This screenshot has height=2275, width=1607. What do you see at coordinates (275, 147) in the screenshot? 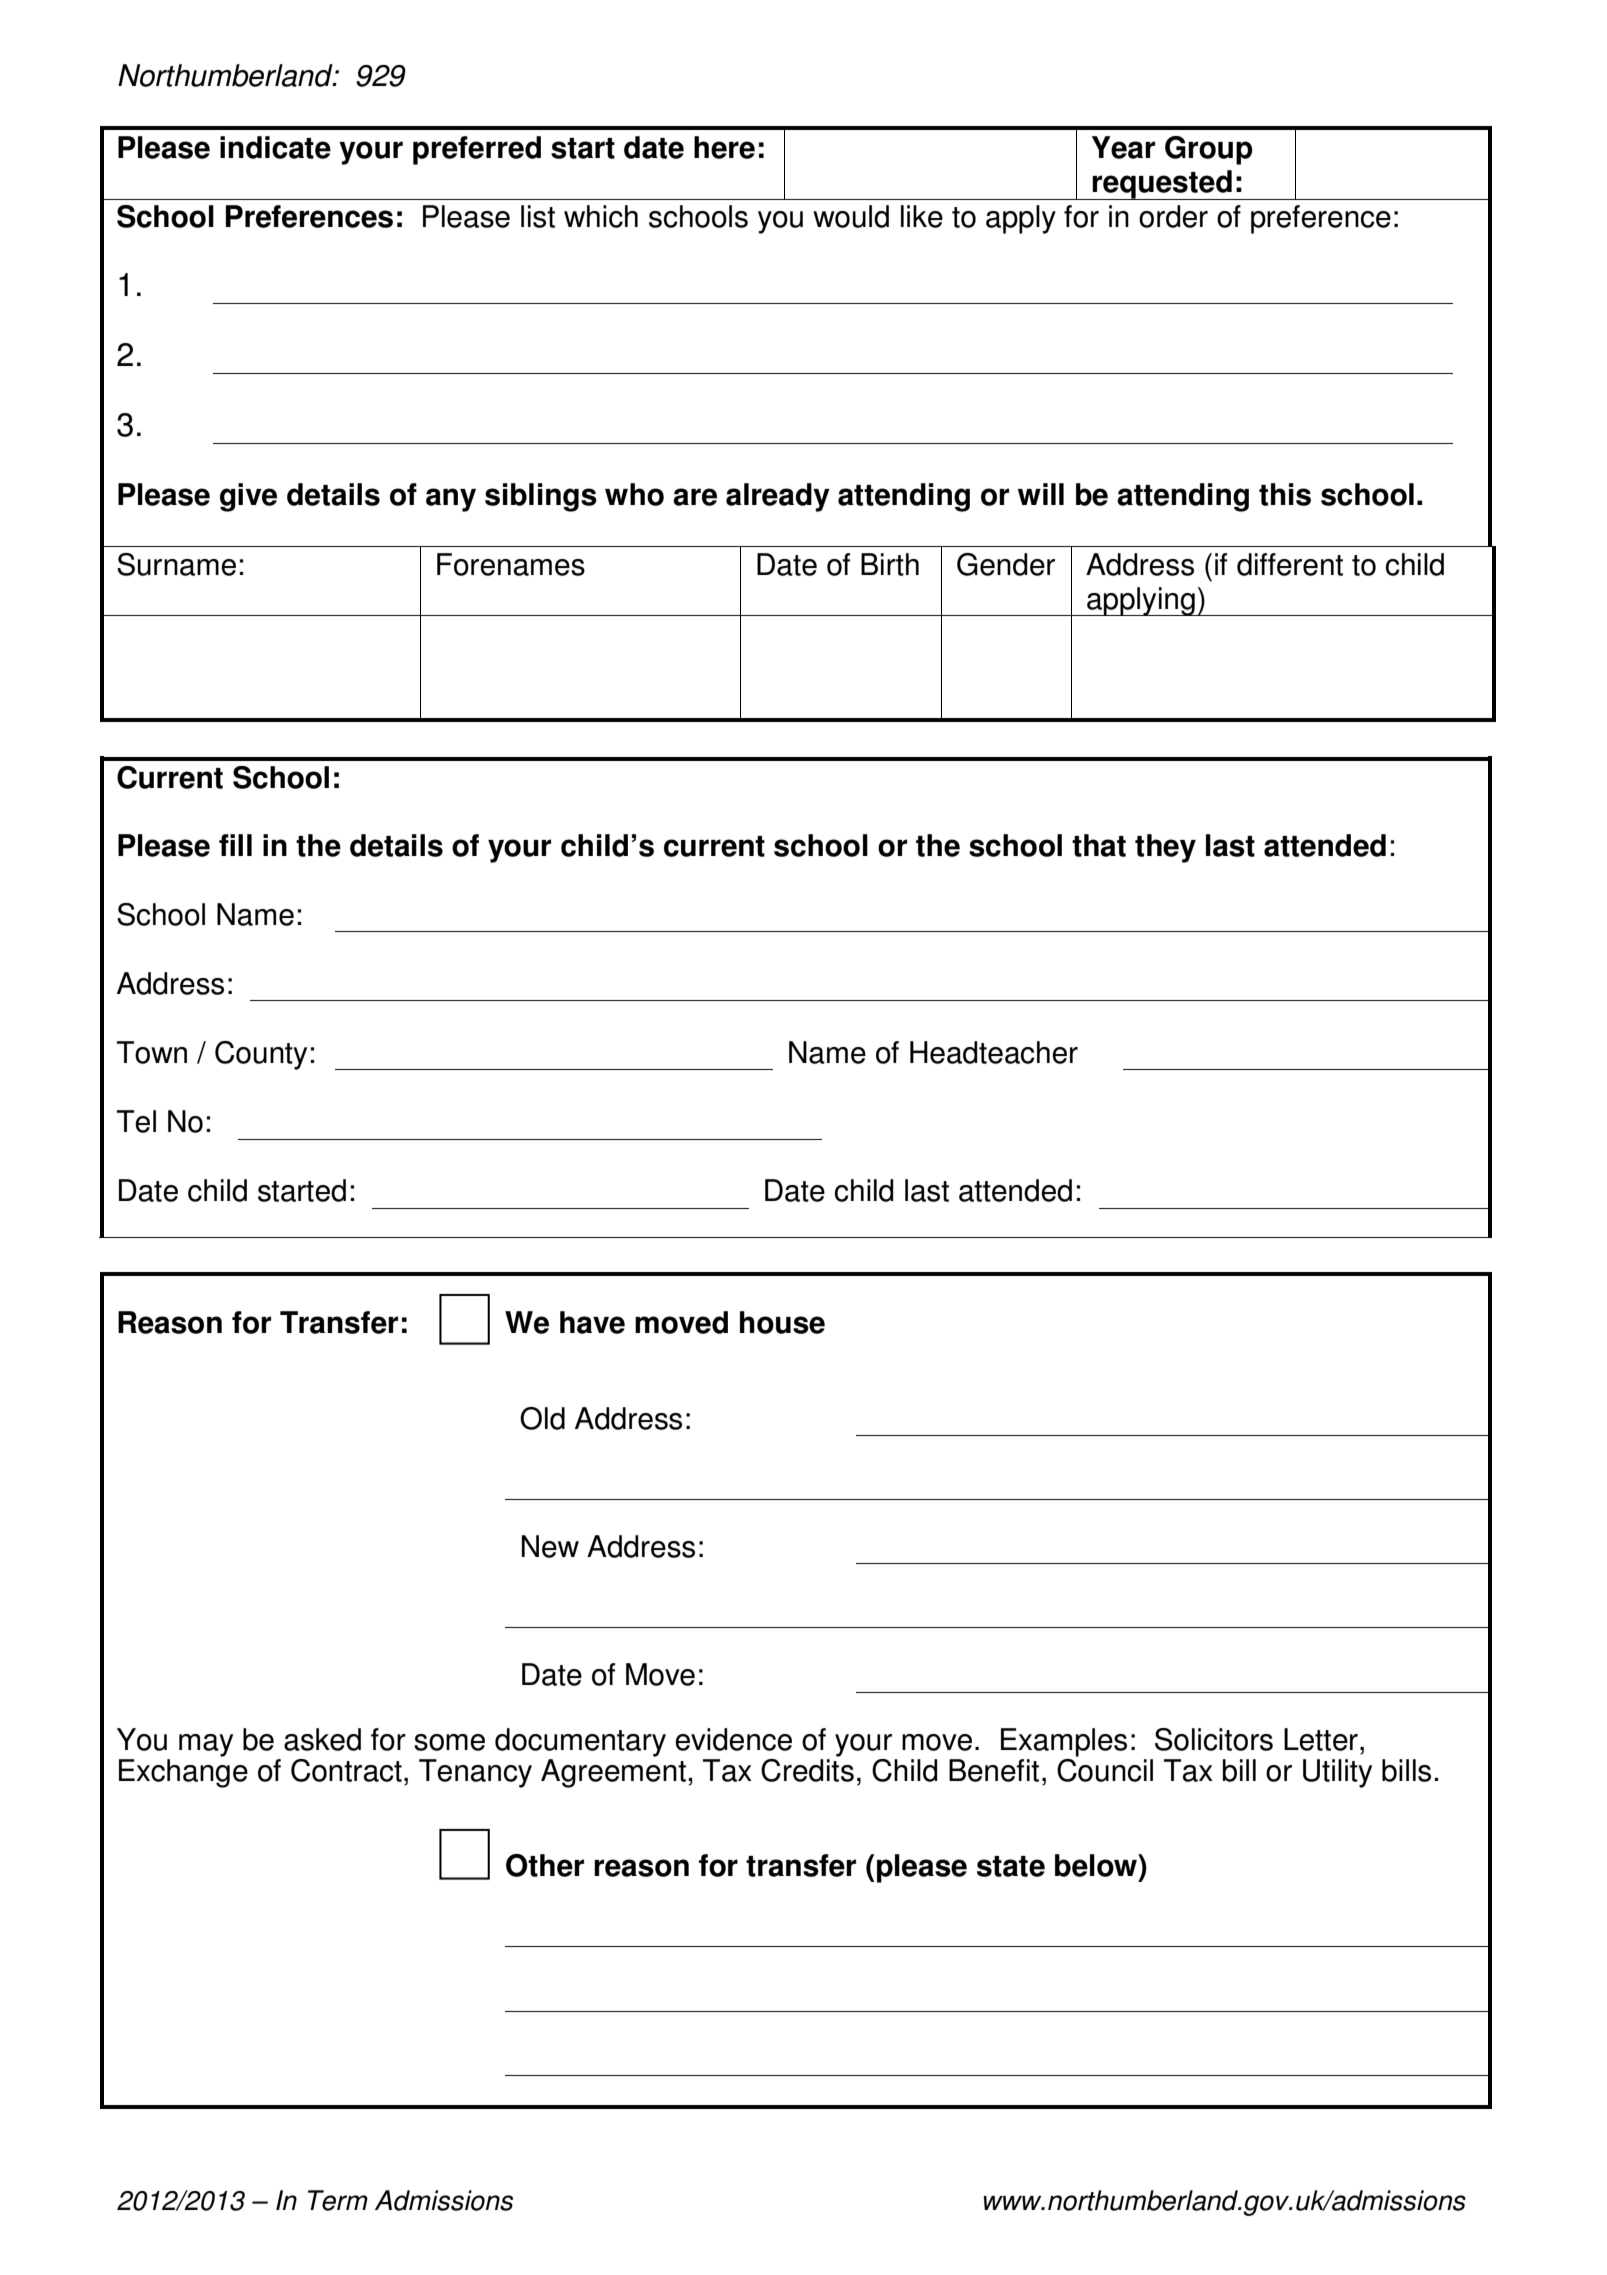
I see `indicate` at bounding box center [275, 147].
